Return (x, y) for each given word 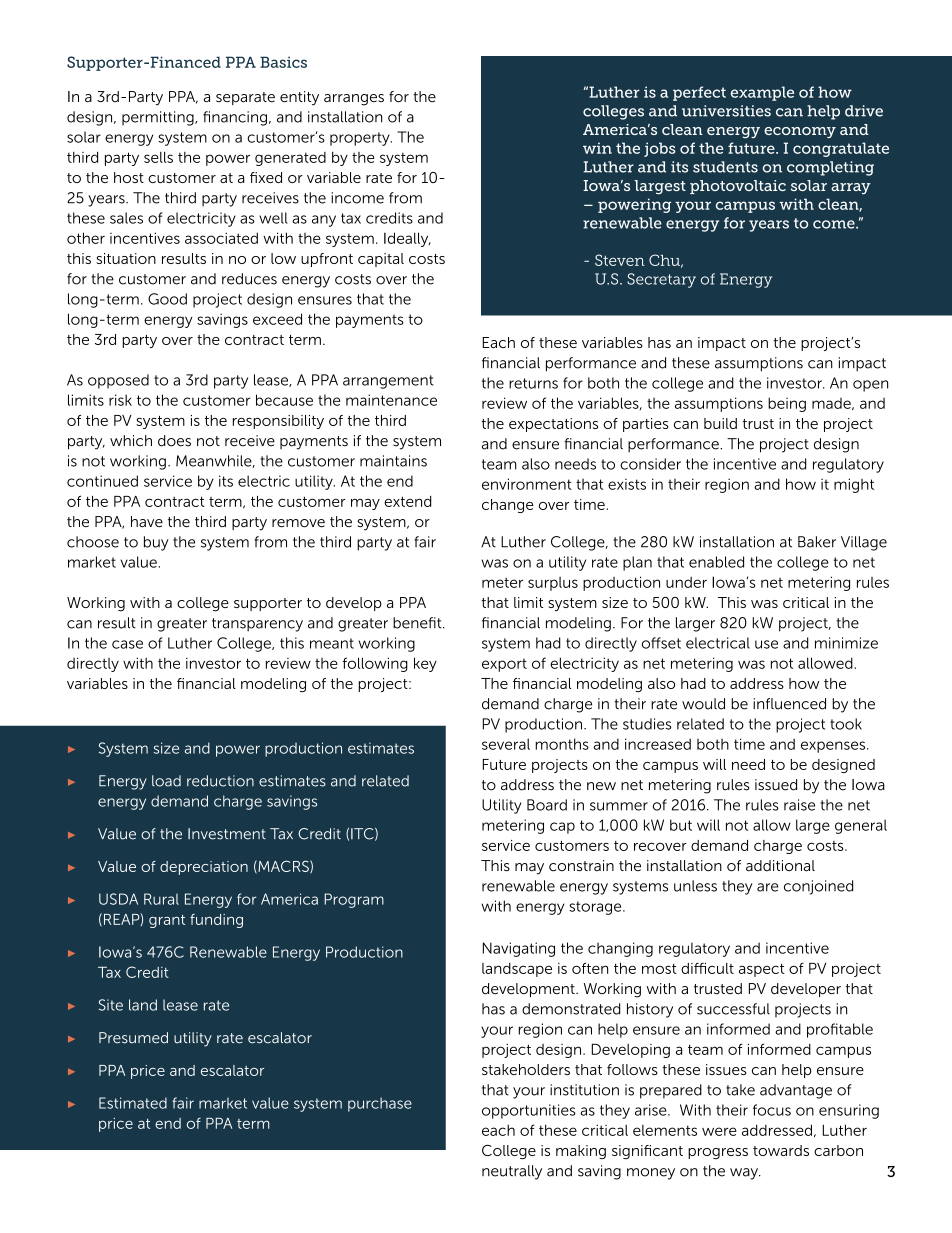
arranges (354, 100)
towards (781, 1150)
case (127, 644)
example (762, 93)
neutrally (512, 1172)
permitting (159, 118)
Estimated (133, 1103)
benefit (418, 623)
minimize (846, 643)
